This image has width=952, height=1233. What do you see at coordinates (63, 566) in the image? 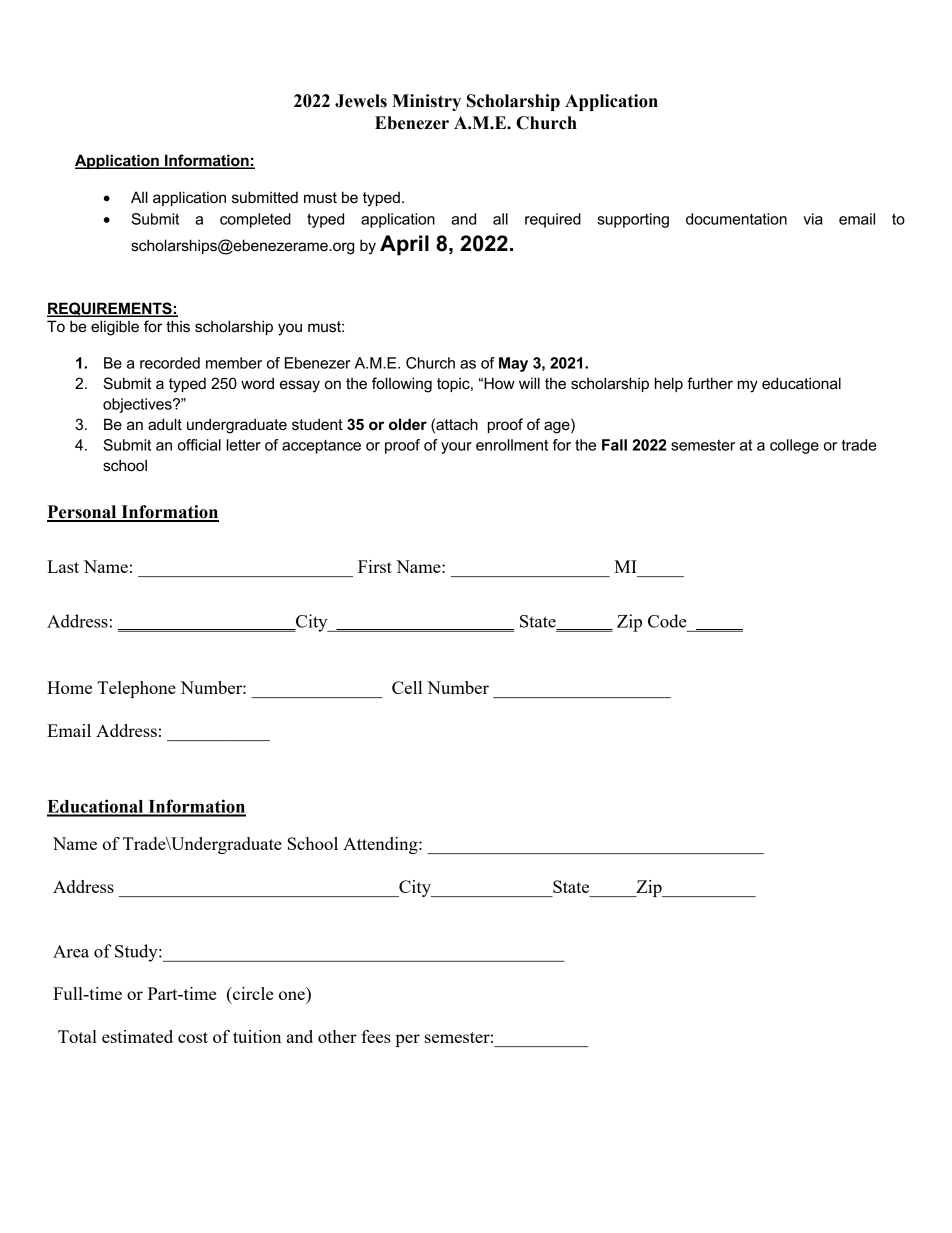
I see `Last` at bounding box center [63, 566].
